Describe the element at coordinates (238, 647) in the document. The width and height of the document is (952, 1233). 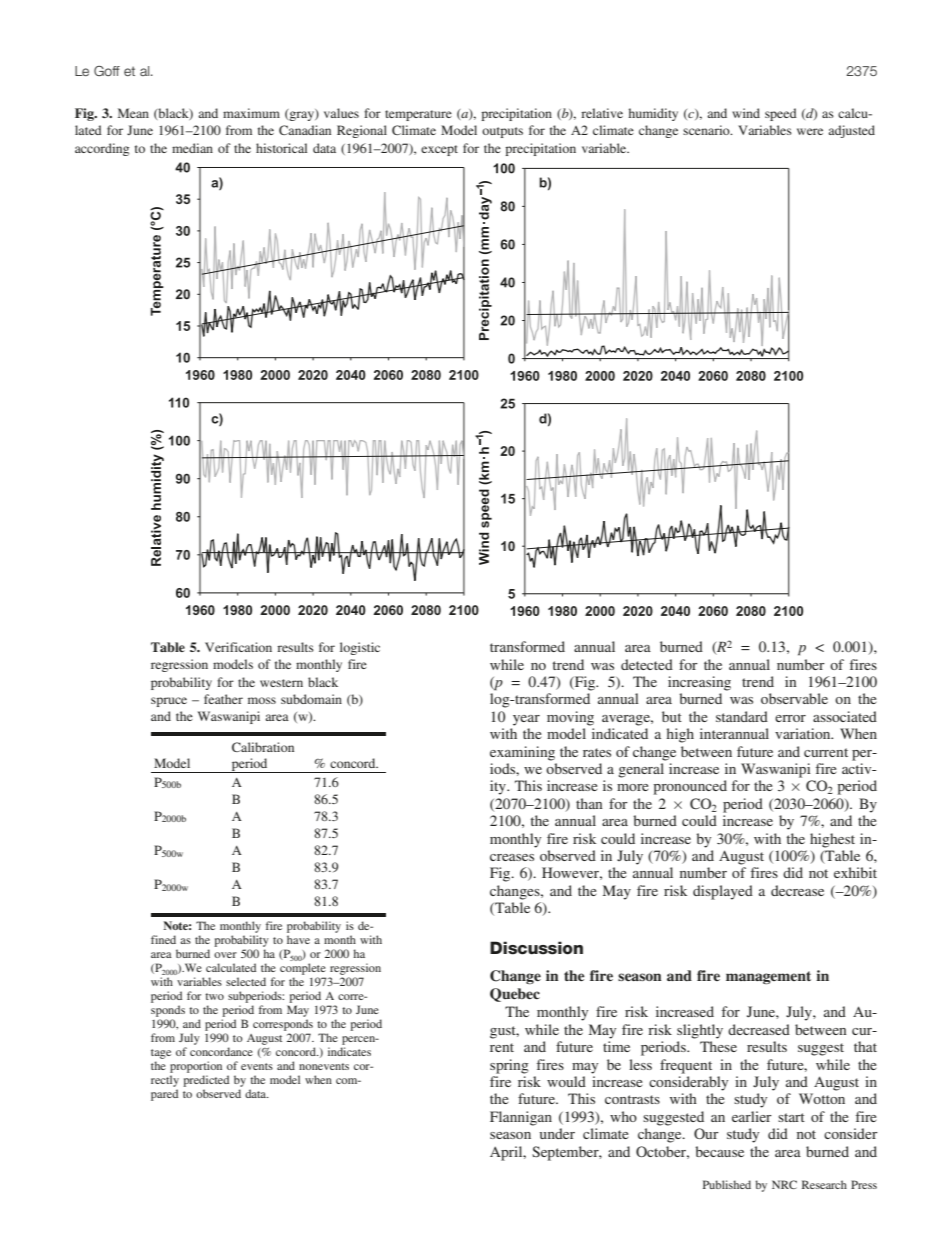
I see `Verification` at that location.
